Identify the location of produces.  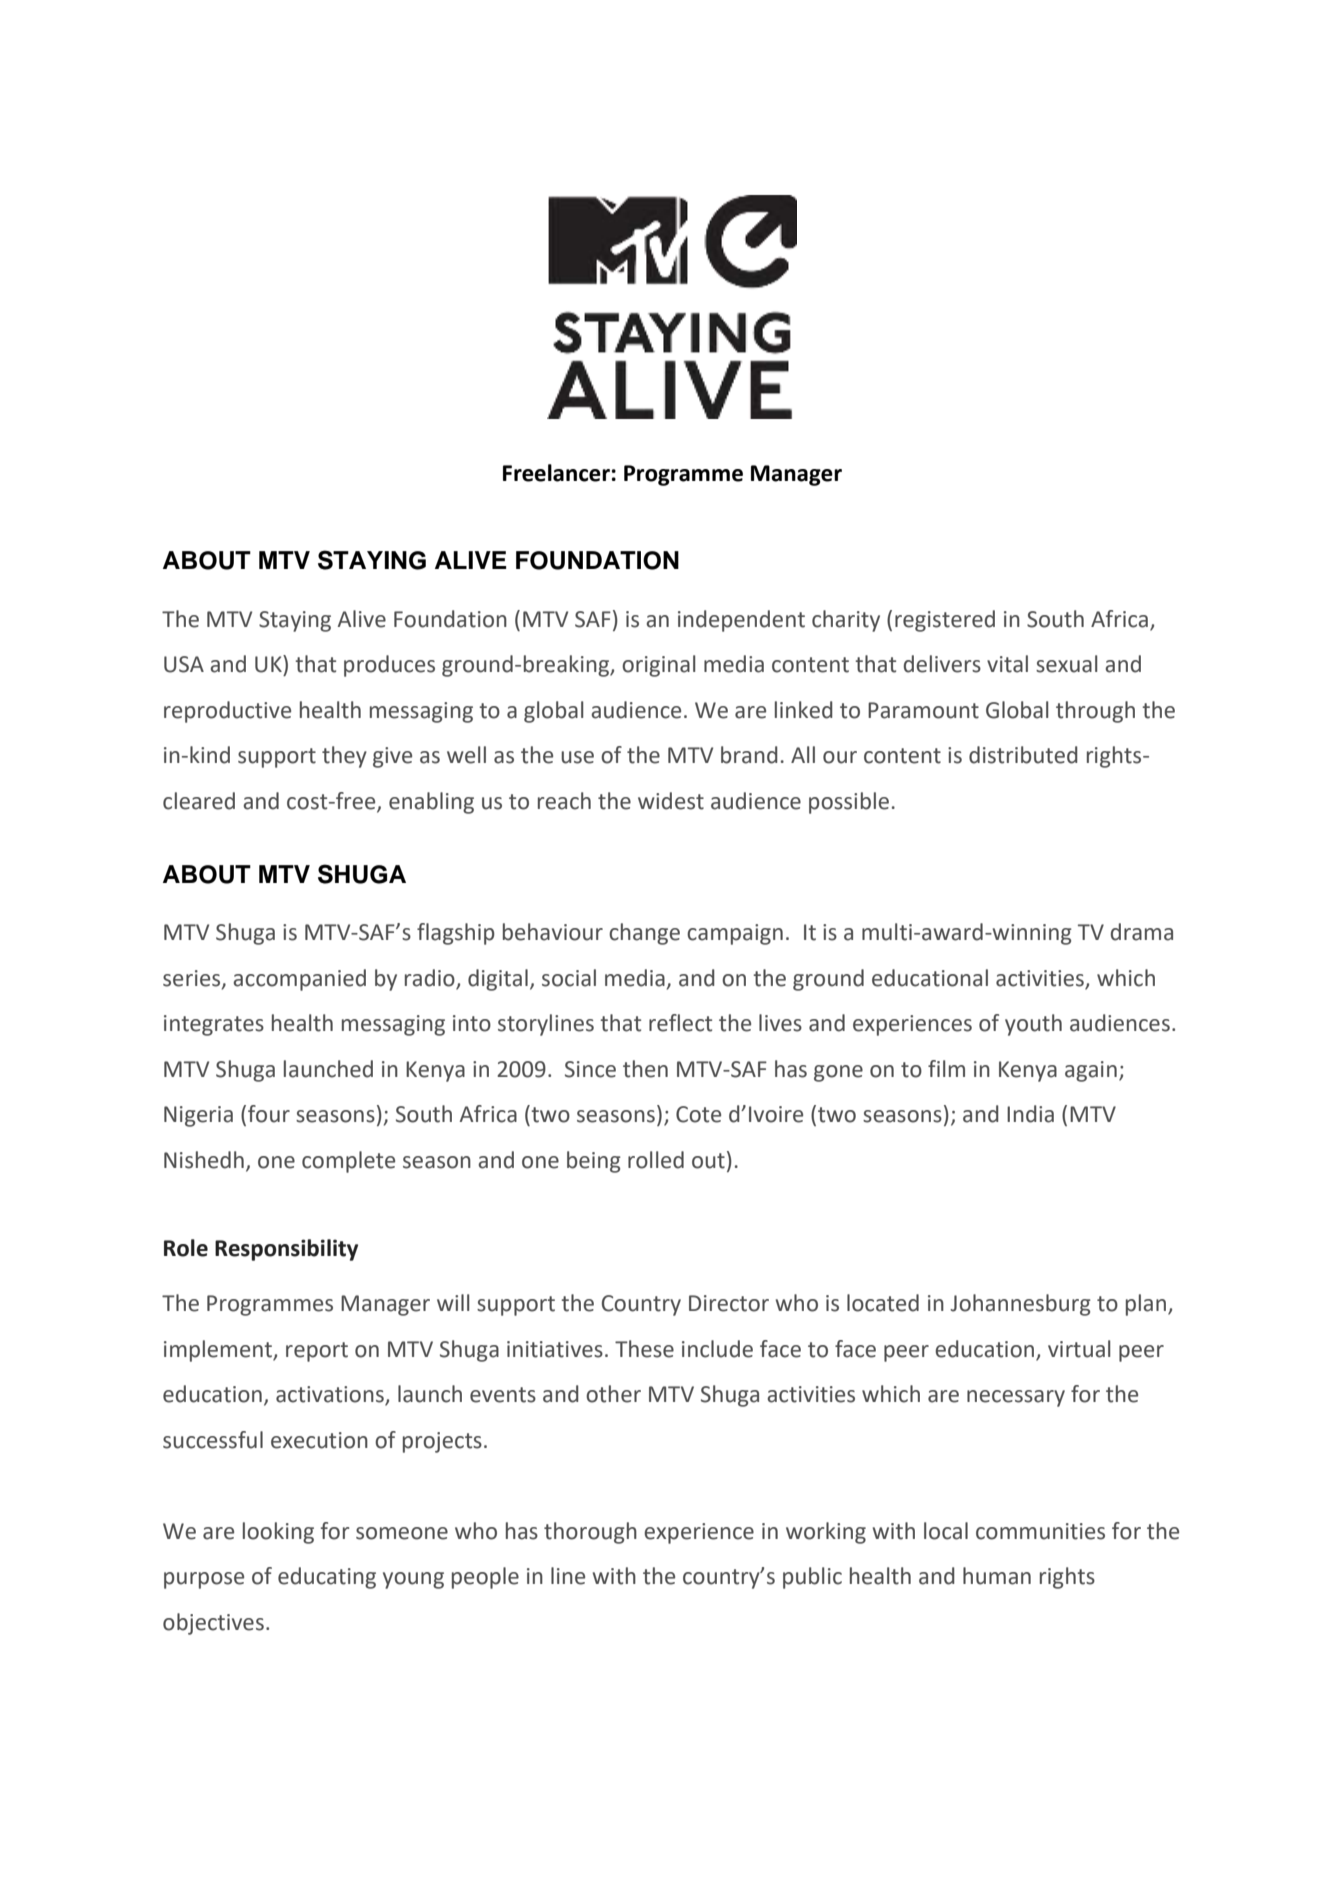
(389, 666).
